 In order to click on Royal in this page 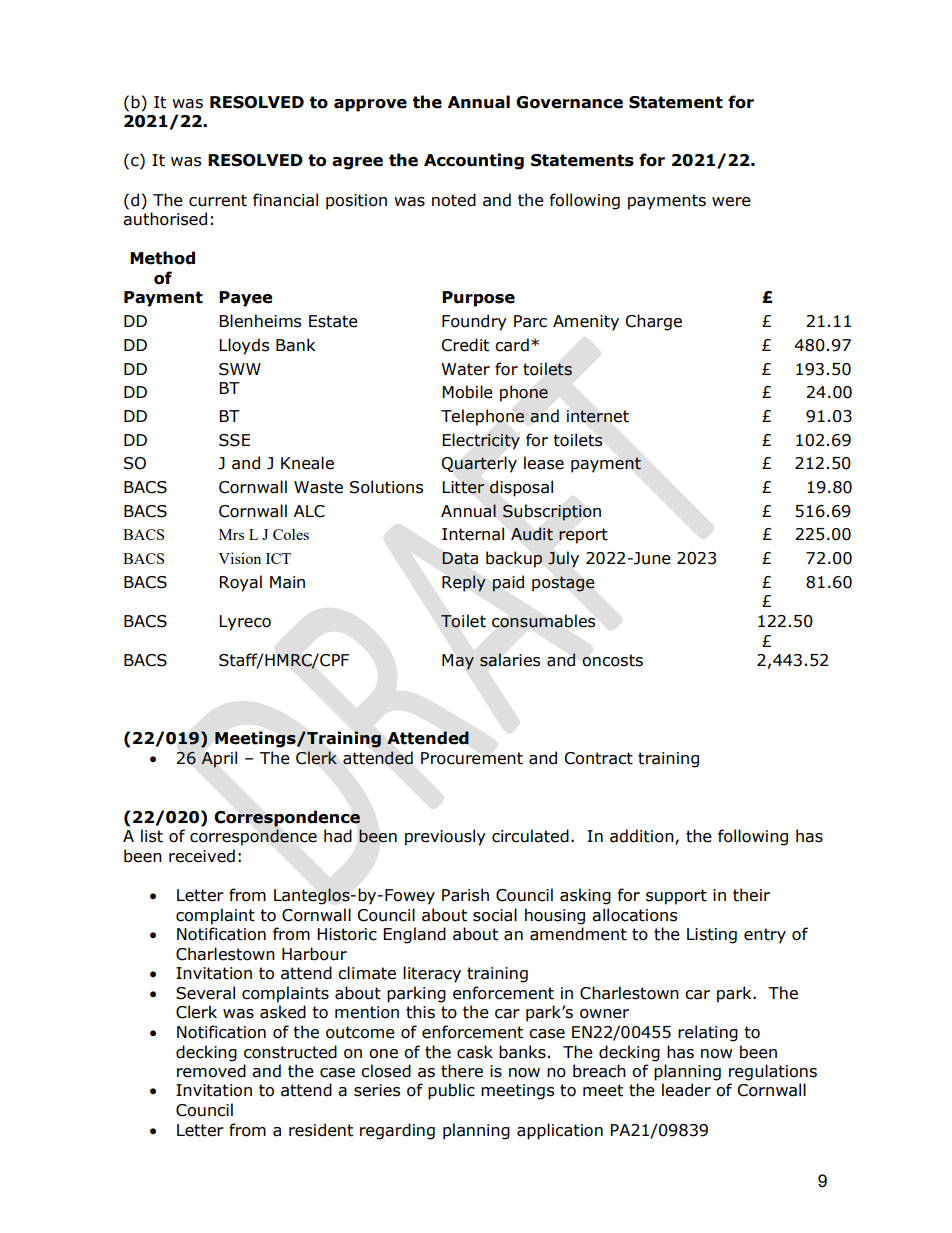, I will do `click(240, 583)`.
